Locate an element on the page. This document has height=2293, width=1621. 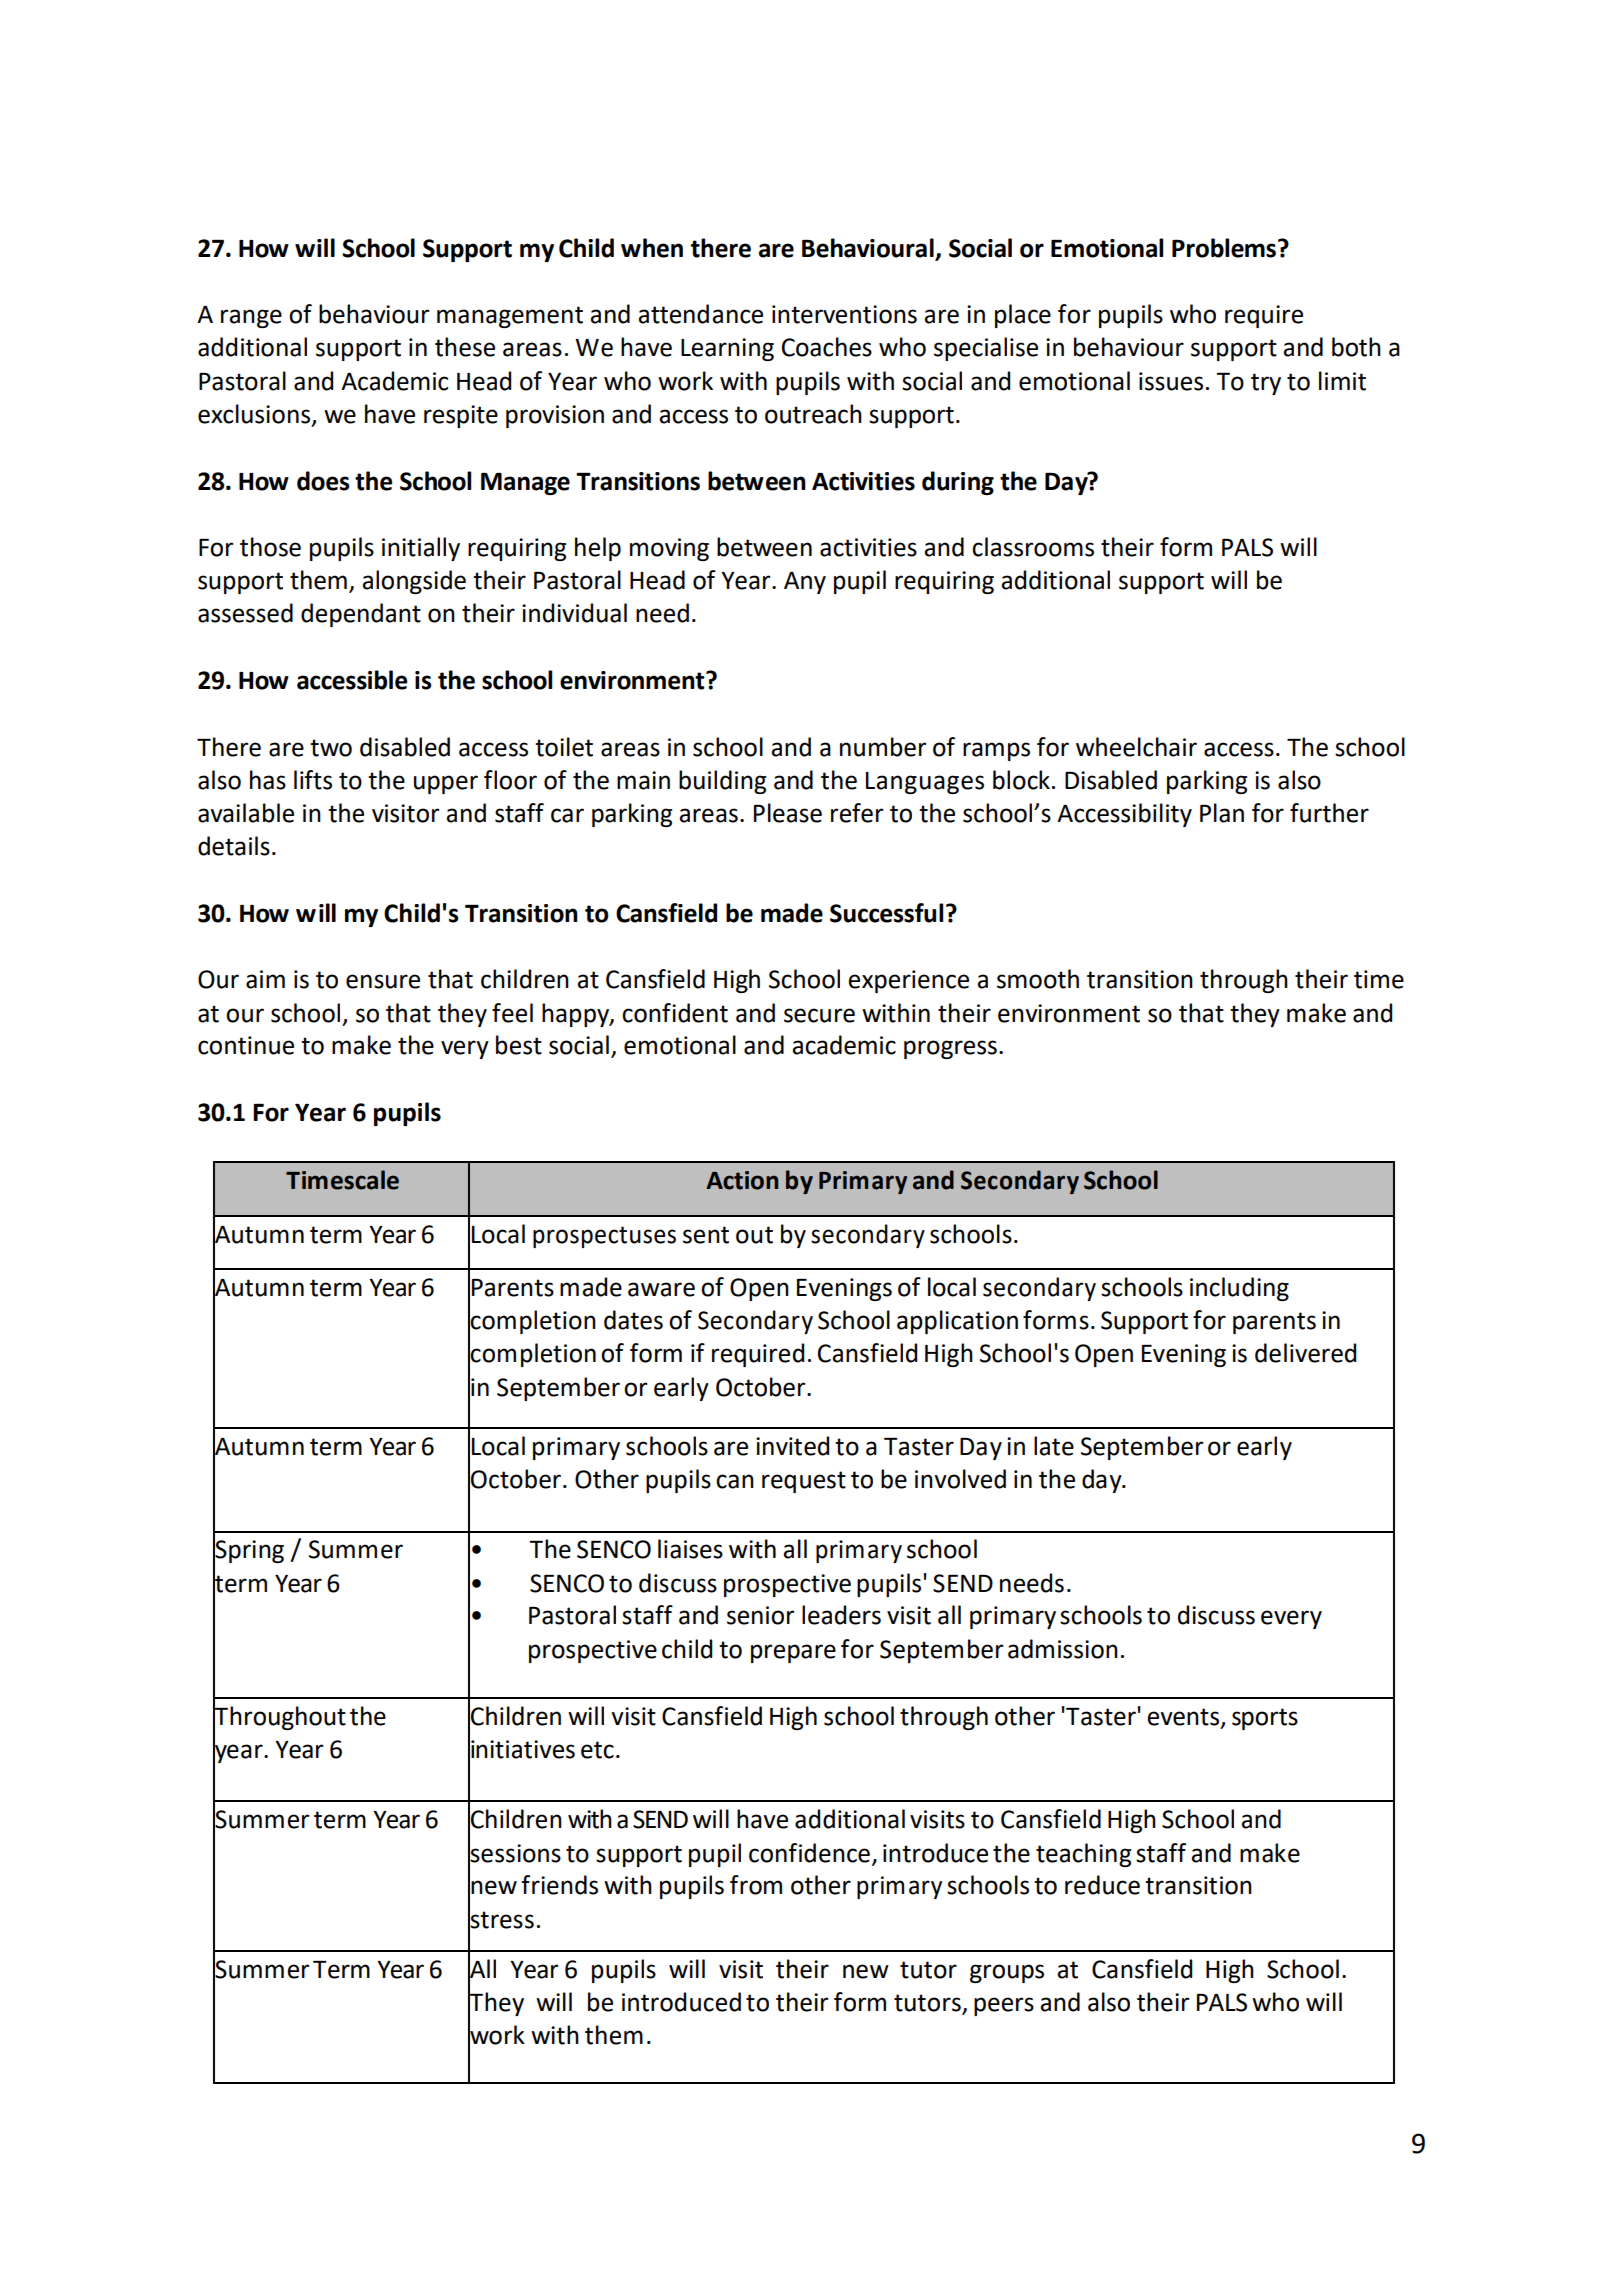
groups is located at coordinates (1007, 1973).
